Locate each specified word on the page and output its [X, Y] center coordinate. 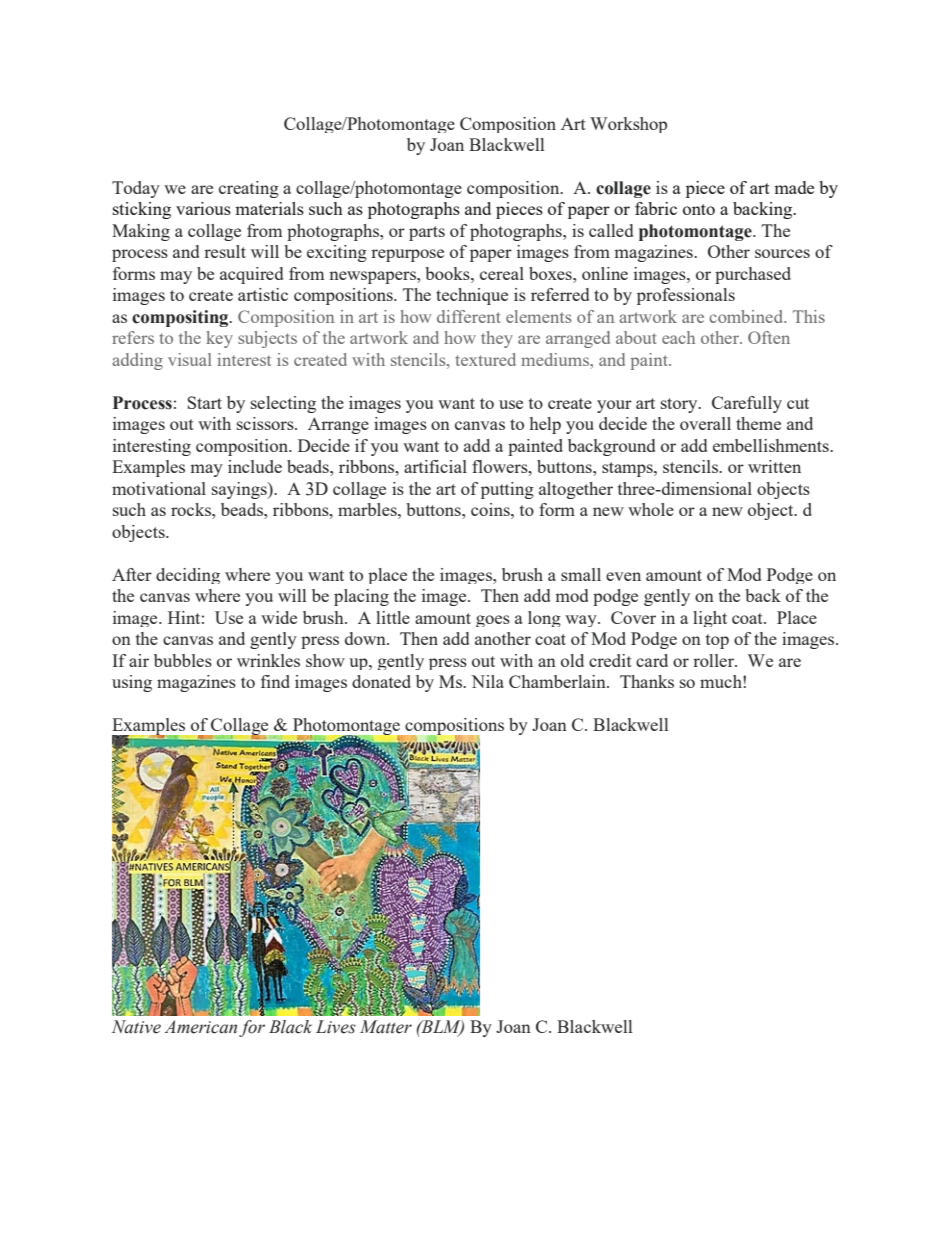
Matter [386, 1027]
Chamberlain [558, 681]
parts [427, 233]
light [710, 619]
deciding [188, 576]
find [275, 681]
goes [493, 621]
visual [190, 359]
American [200, 1027]
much [722, 681]
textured [485, 359]
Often [769, 337]
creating [249, 189]
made [794, 187]
